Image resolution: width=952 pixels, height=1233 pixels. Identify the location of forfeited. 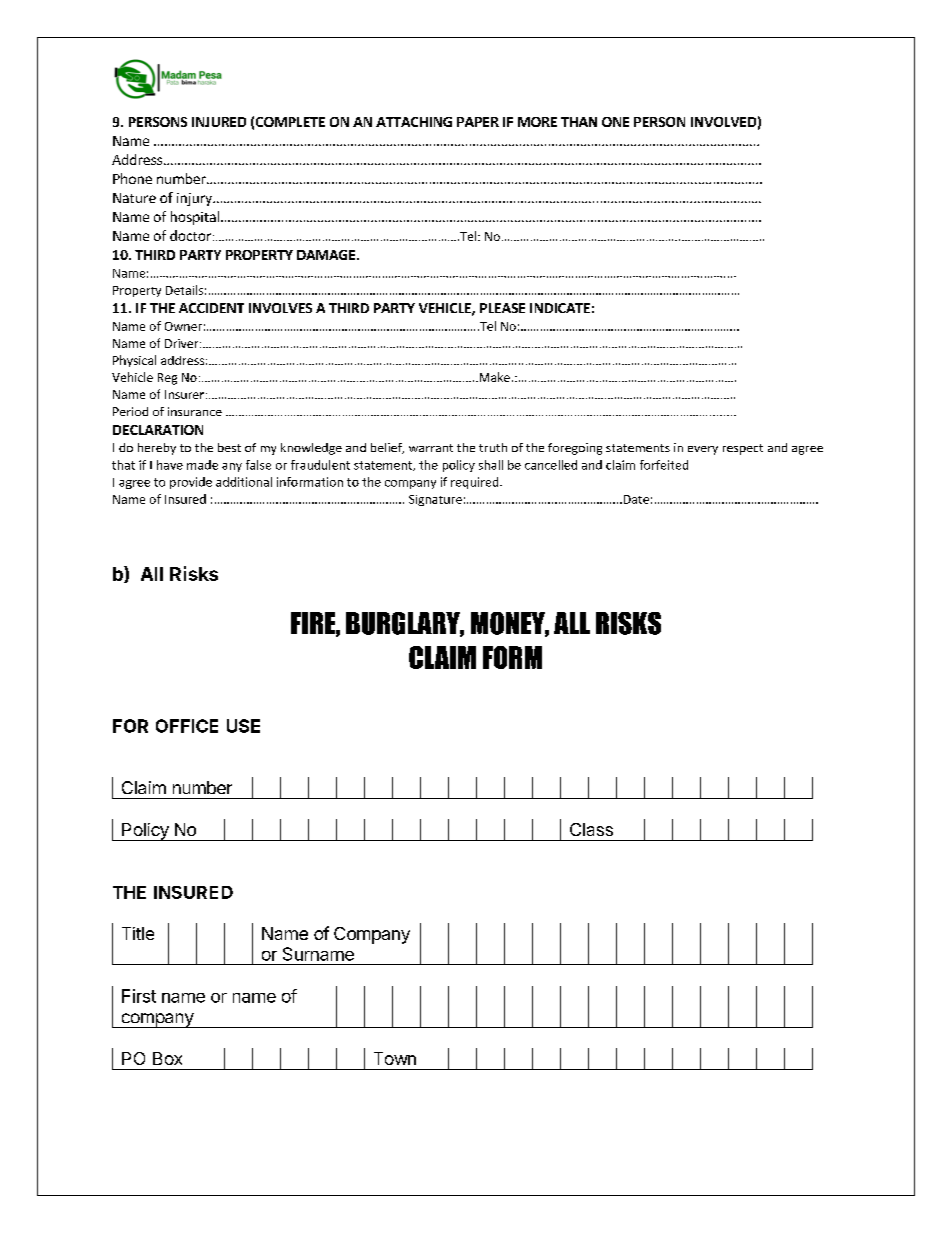
(664, 465).
